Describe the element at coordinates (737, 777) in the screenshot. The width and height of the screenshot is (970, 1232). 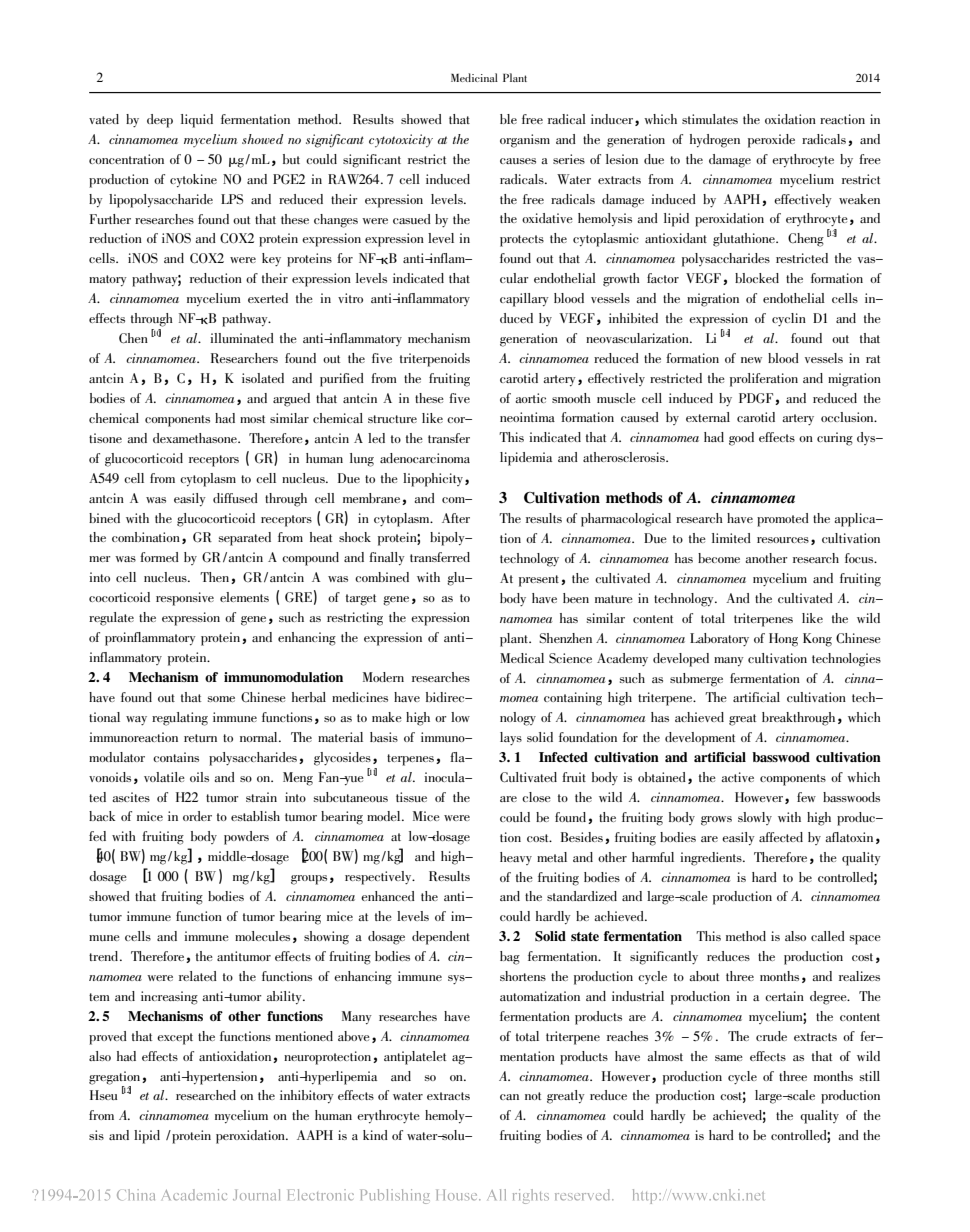
I see `active` at that location.
